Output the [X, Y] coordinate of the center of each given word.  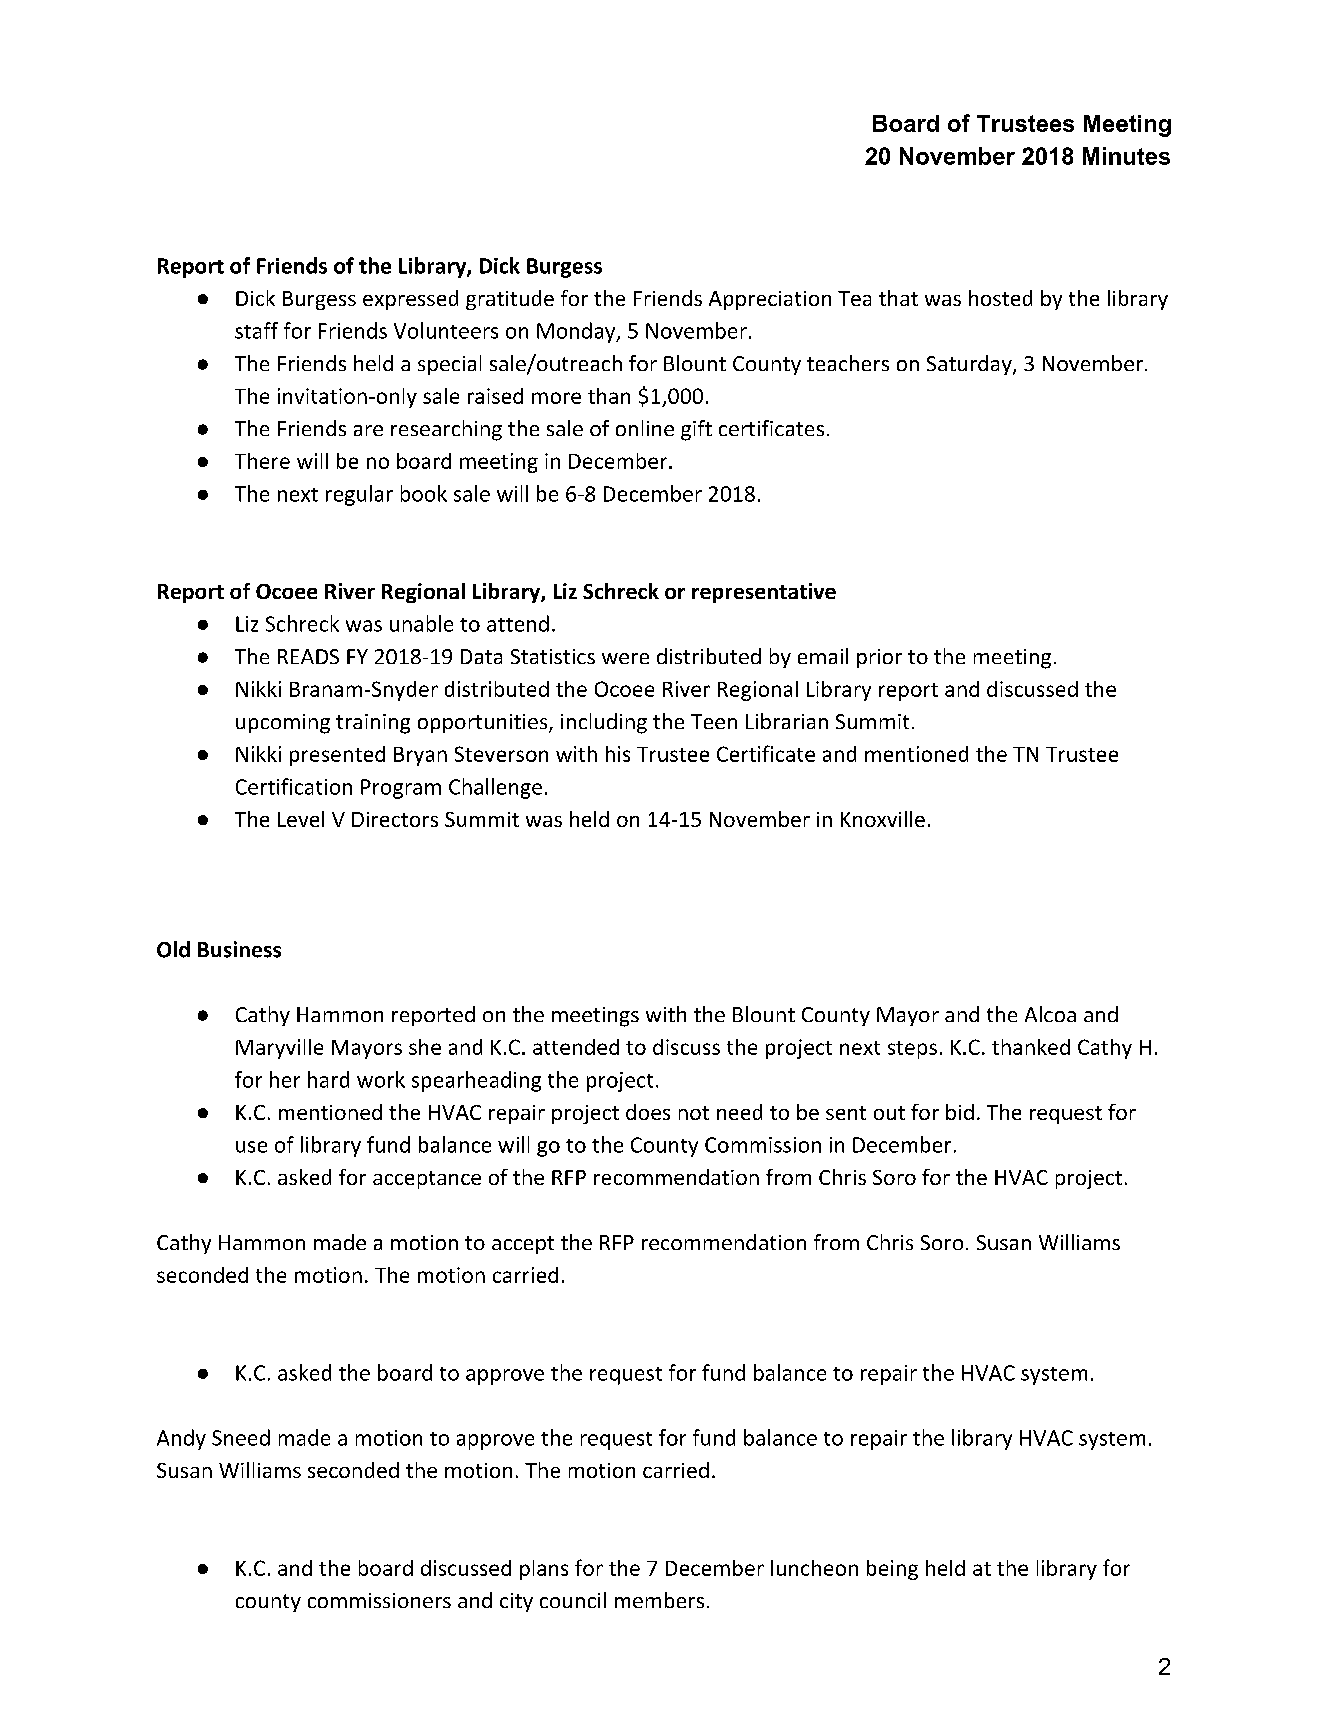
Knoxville [883, 819]
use [251, 1147]
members [659, 1600]
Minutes [1126, 156]
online [645, 428]
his [618, 754]
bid [960, 1112]
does [648, 1112]
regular [359, 495]
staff [256, 330]
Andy [181, 1439]
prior [879, 658]
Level [301, 819]
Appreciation [770, 300]
